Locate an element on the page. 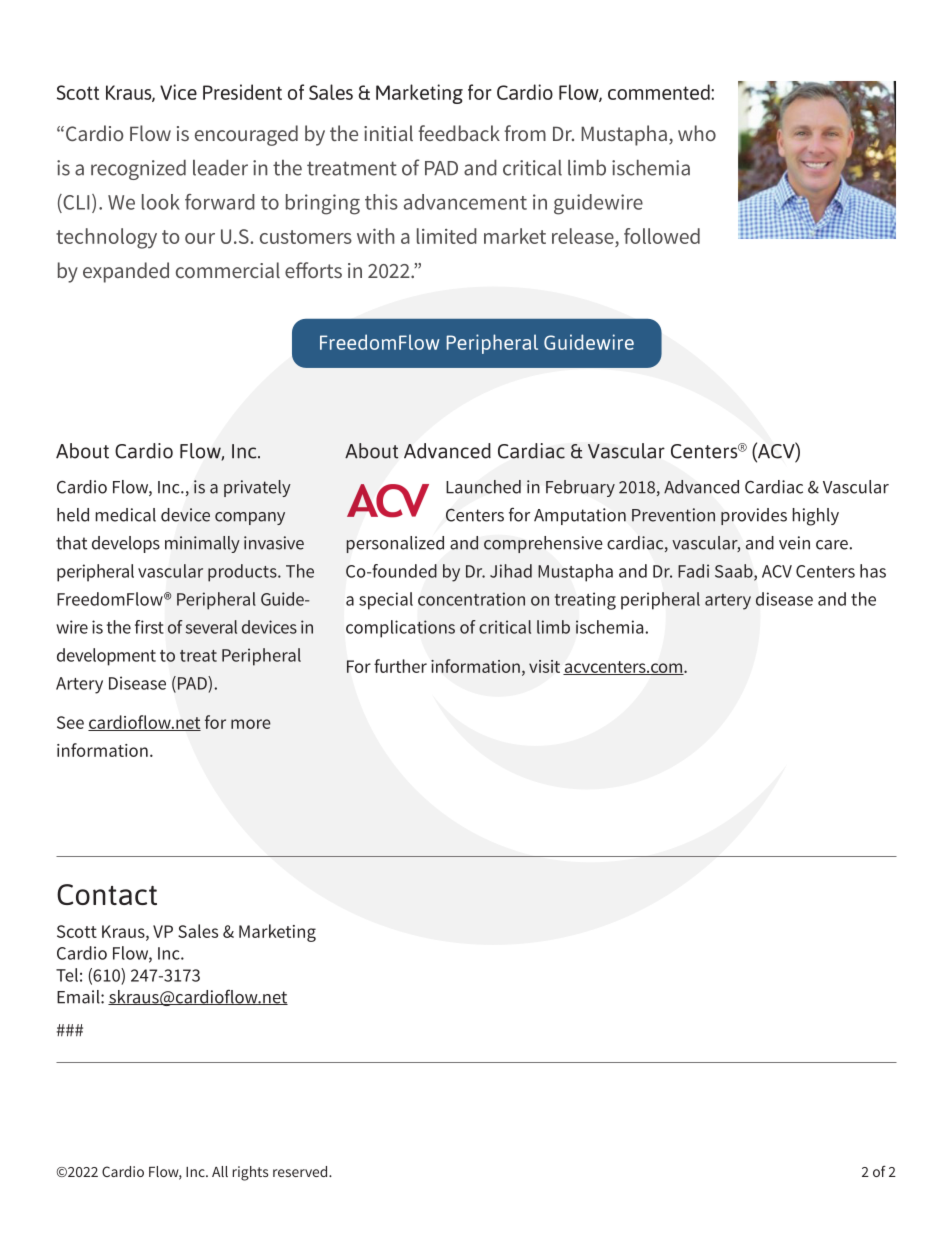 This image has width=952, height=1233. who is located at coordinates (697, 133).
